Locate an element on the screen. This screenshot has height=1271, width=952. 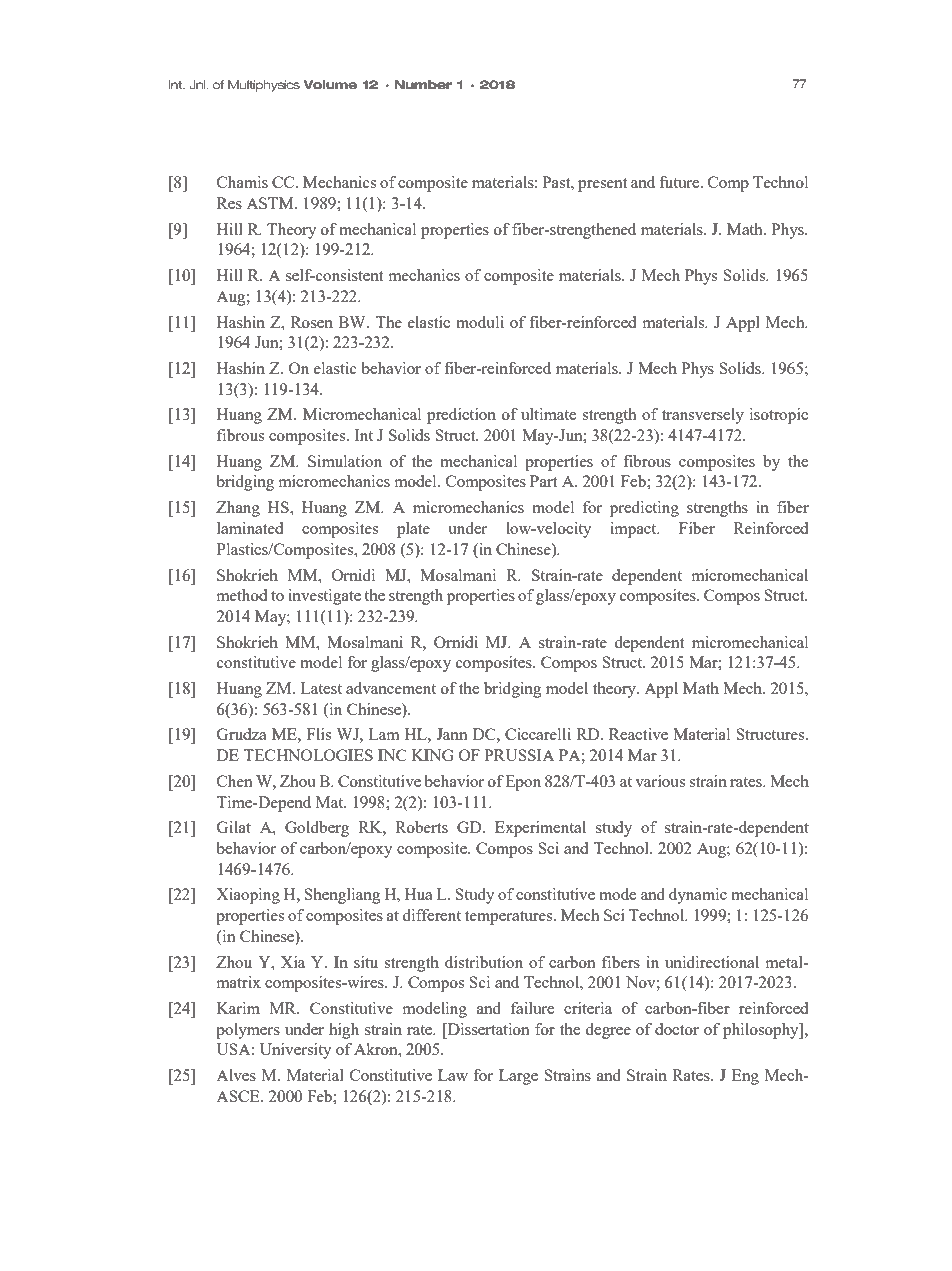
impact is located at coordinates (634, 530).
